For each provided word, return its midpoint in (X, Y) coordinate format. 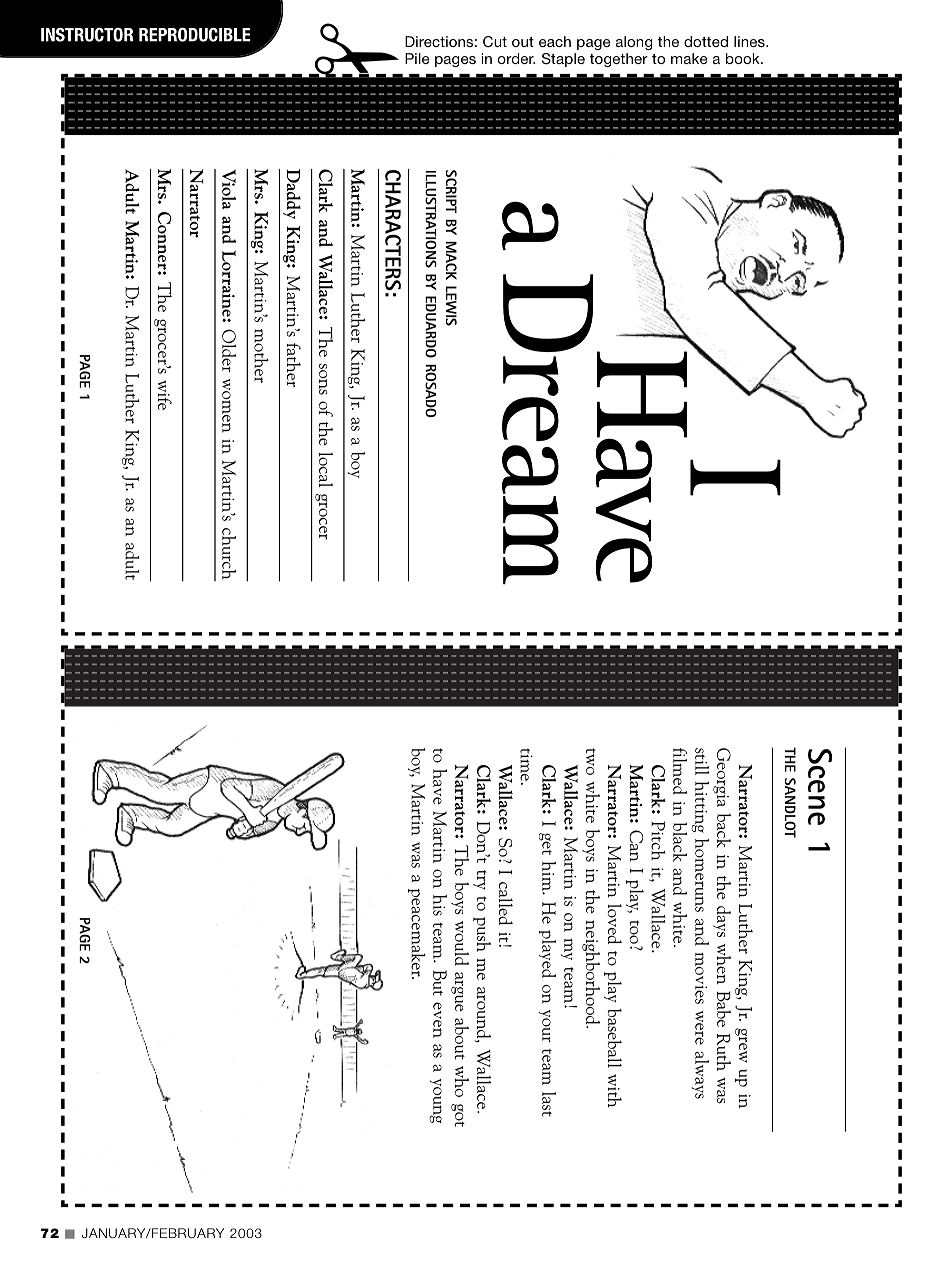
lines (750, 41)
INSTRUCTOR (87, 35)
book (744, 58)
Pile (417, 58)
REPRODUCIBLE (195, 35)
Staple (563, 60)
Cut (495, 41)
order (516, 58)
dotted (706, 41)
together (619, 60)
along (634, 43)
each (555, 41)
